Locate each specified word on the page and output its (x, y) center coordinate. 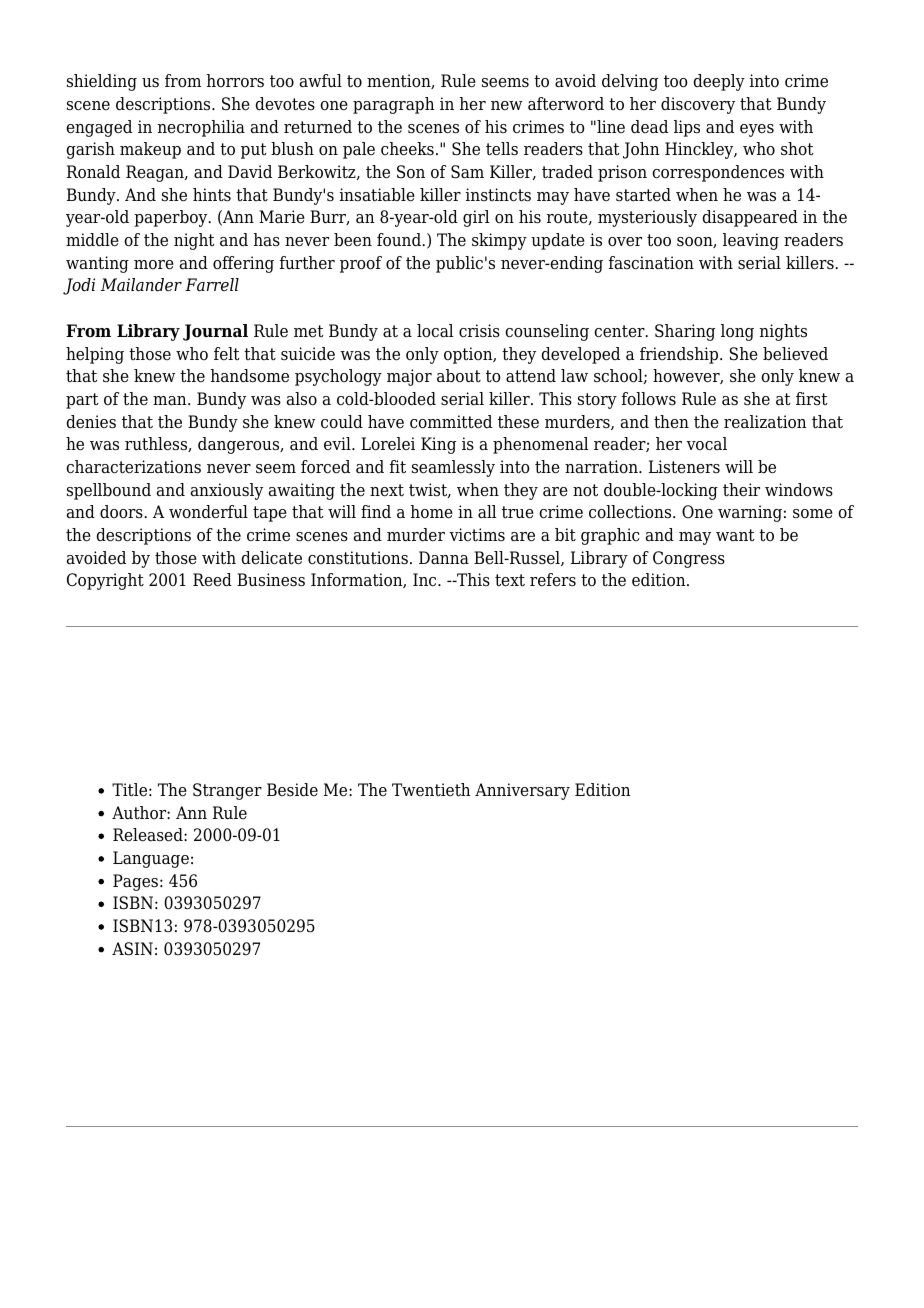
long (737, 332)
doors (122, 512)
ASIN (132, 949)
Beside (292, 790)
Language (151, 859)
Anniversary (522, 791)
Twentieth (431, 790)
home (432, 512)
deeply (719, 82)
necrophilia (201, 128)
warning (750, 513)
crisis (479, 331)
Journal (215, 332)
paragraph (394, 105)
